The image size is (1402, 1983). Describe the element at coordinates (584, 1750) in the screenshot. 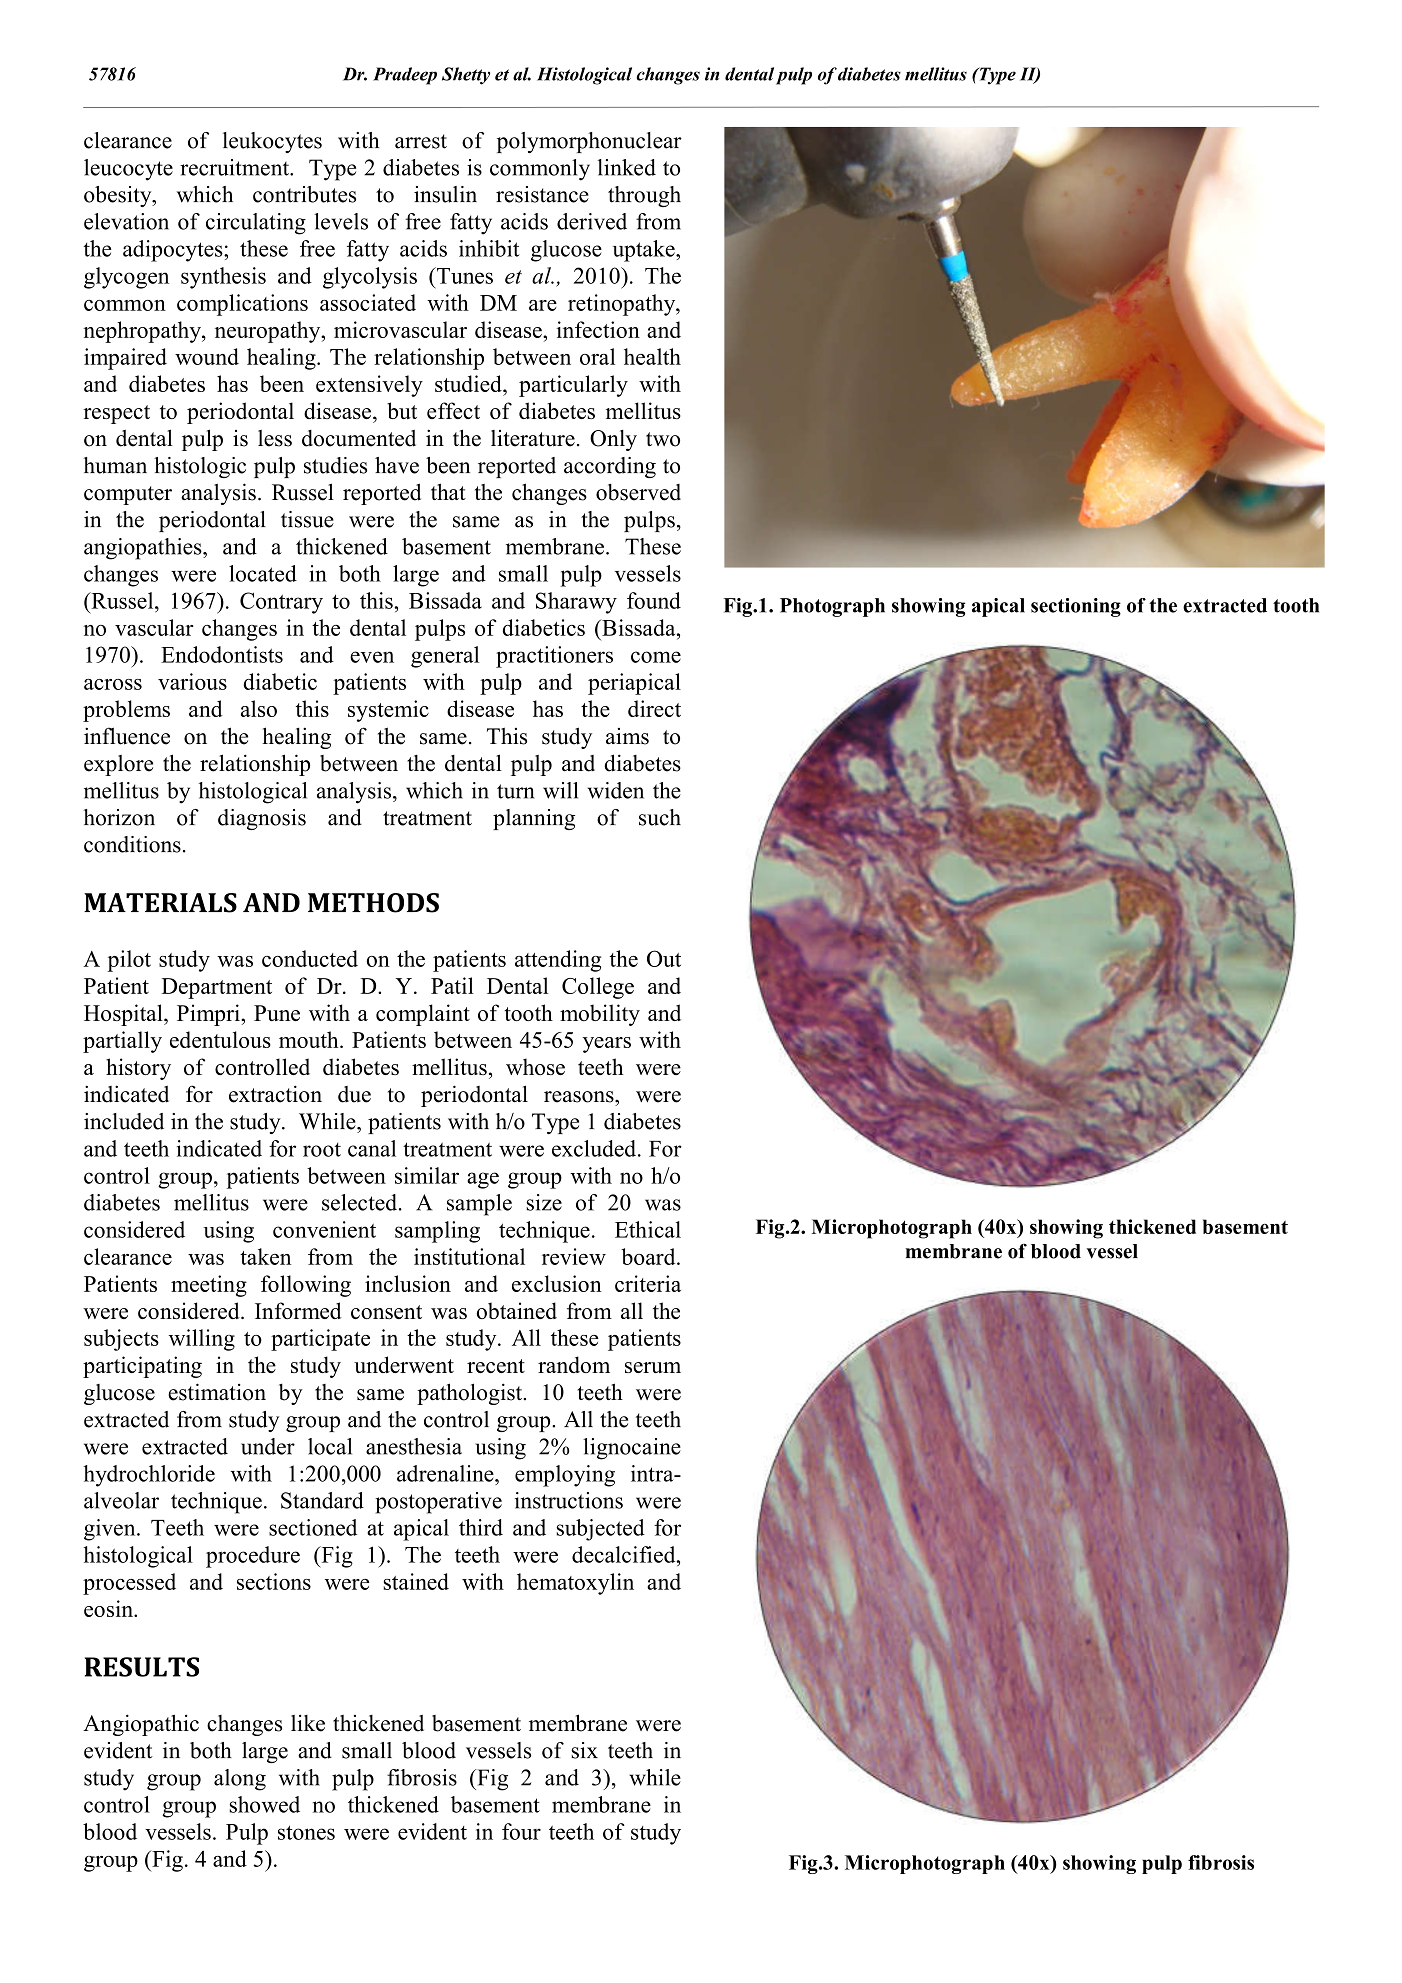

I see `six` at that location.
